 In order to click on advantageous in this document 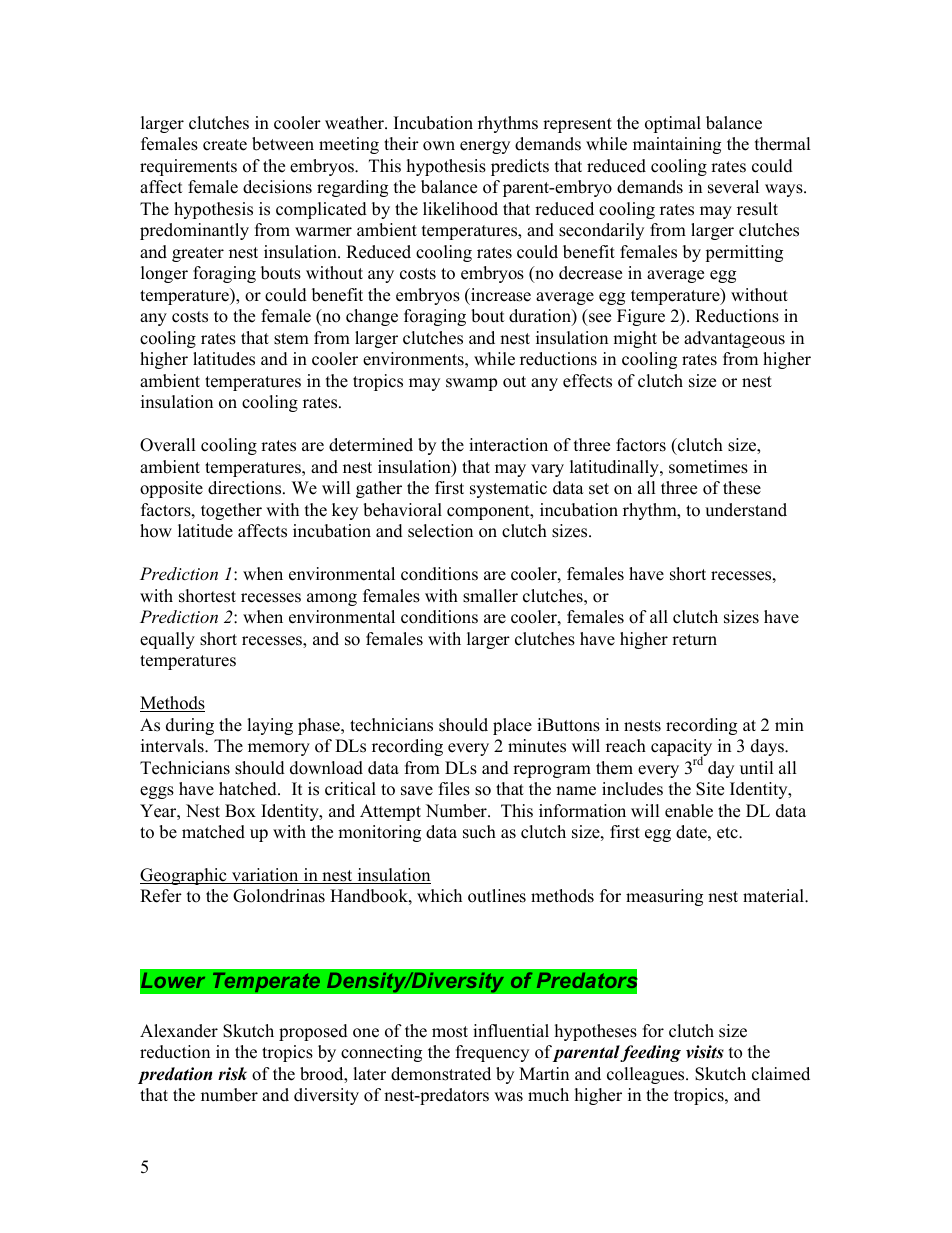, I will do `click(734, 339)`.
